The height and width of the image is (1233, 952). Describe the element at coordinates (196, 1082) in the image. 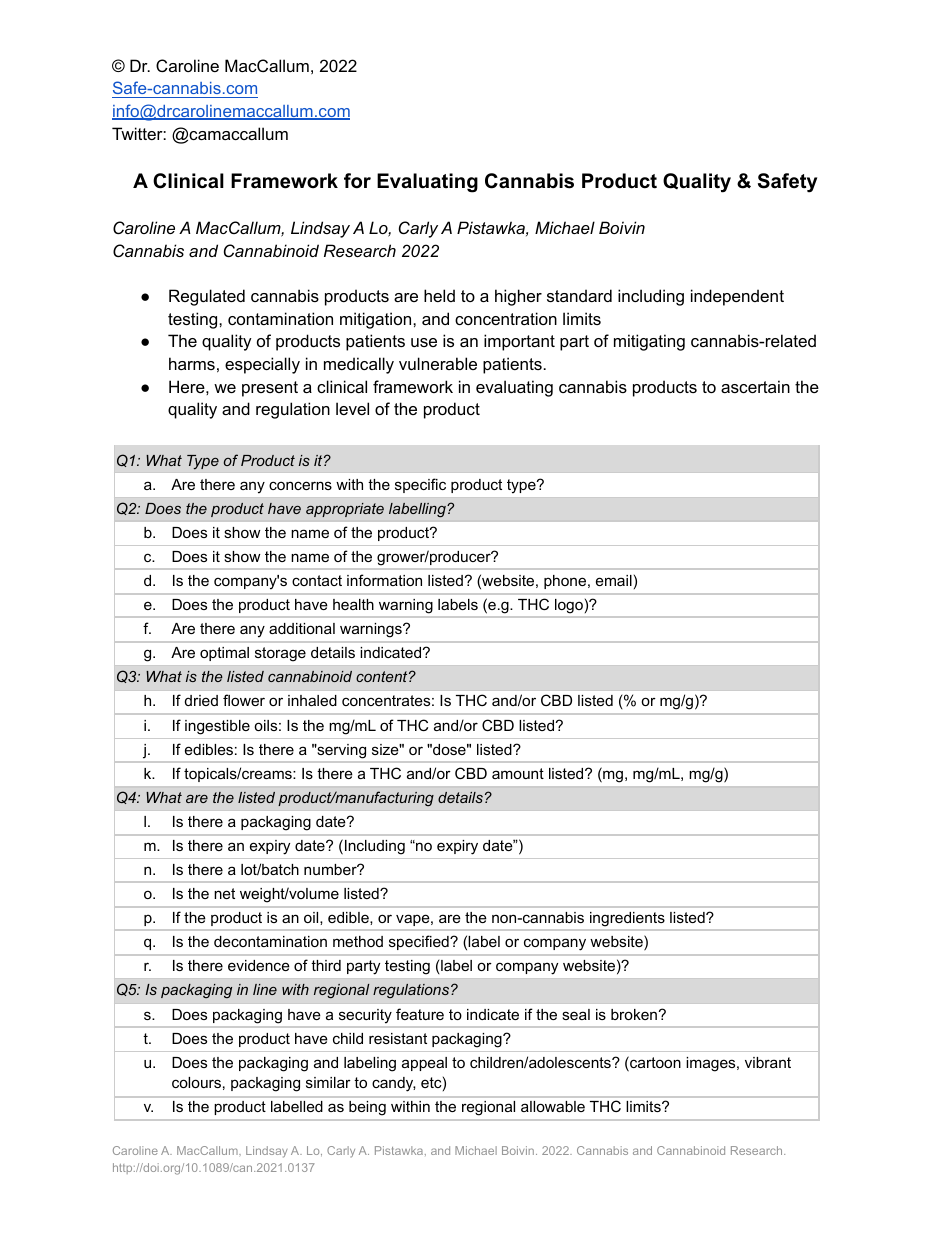

I see `colours` at that location.
